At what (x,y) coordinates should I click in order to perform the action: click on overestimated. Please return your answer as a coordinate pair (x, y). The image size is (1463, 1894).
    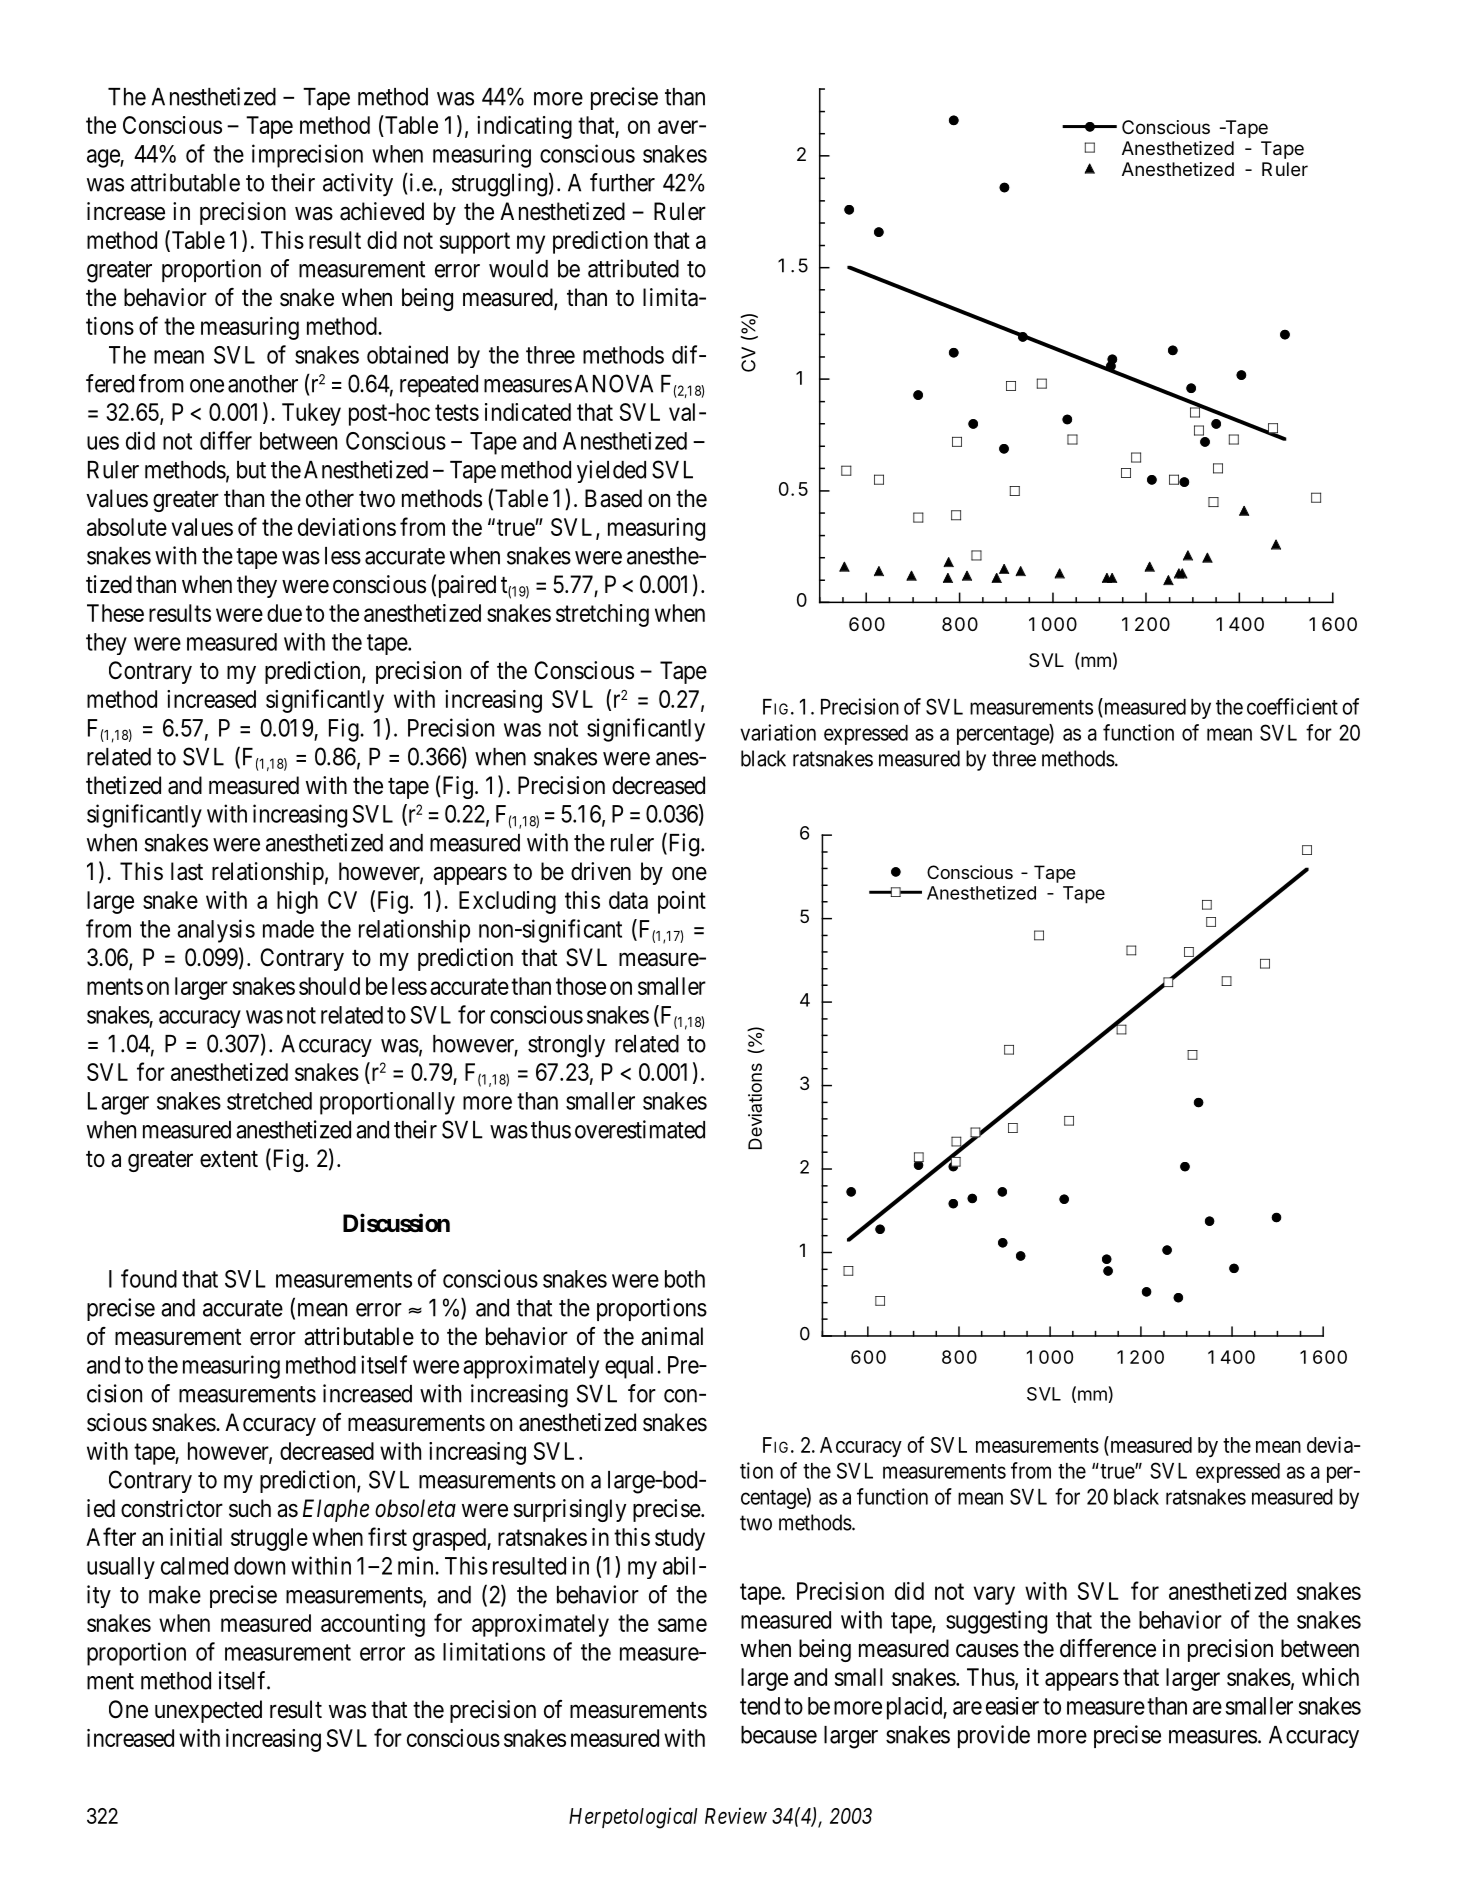
    Looking at the image, I should click on (640, 1129).
